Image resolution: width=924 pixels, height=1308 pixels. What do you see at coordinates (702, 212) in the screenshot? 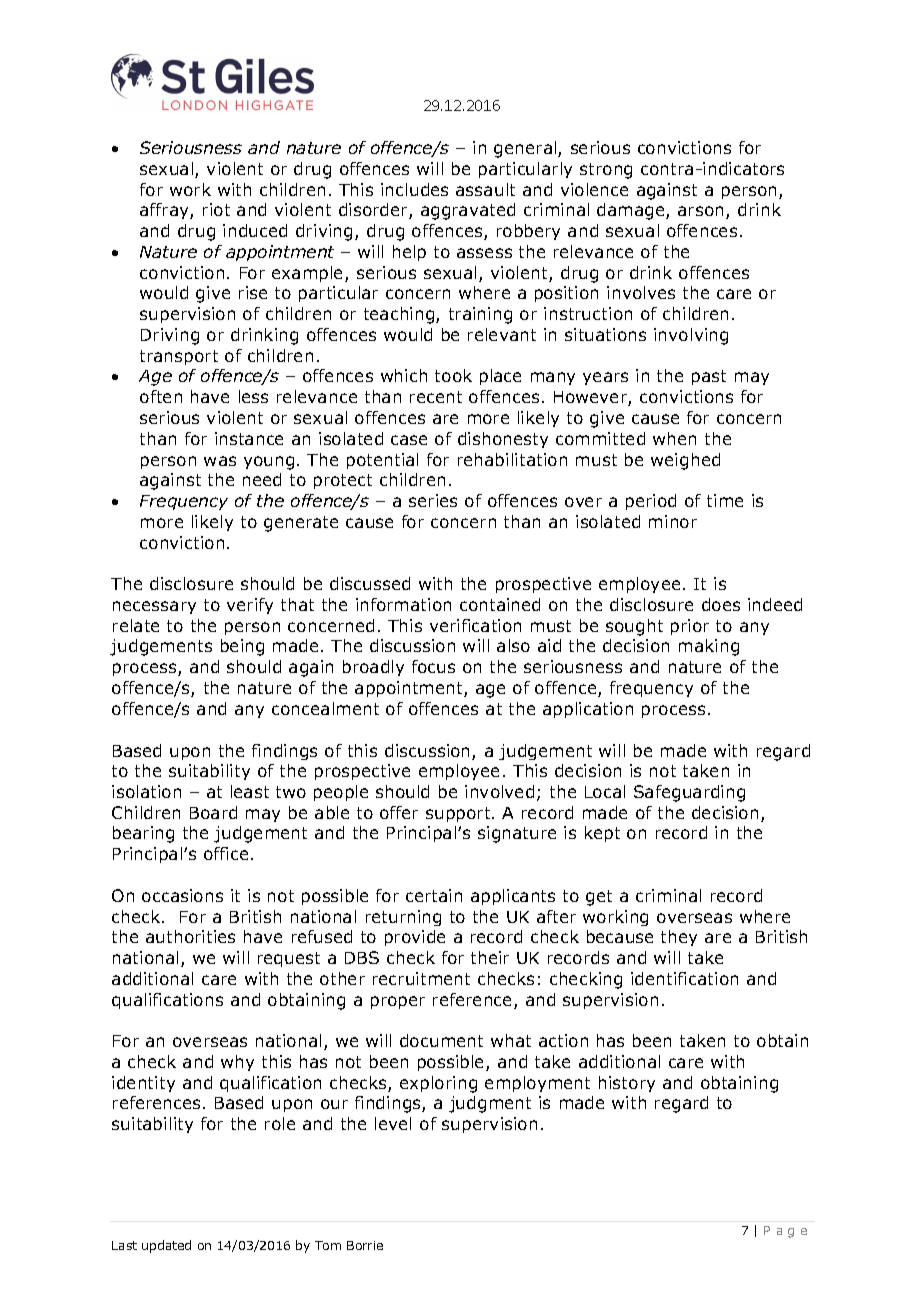
I see `arson` at bounding box center [702, 212].
